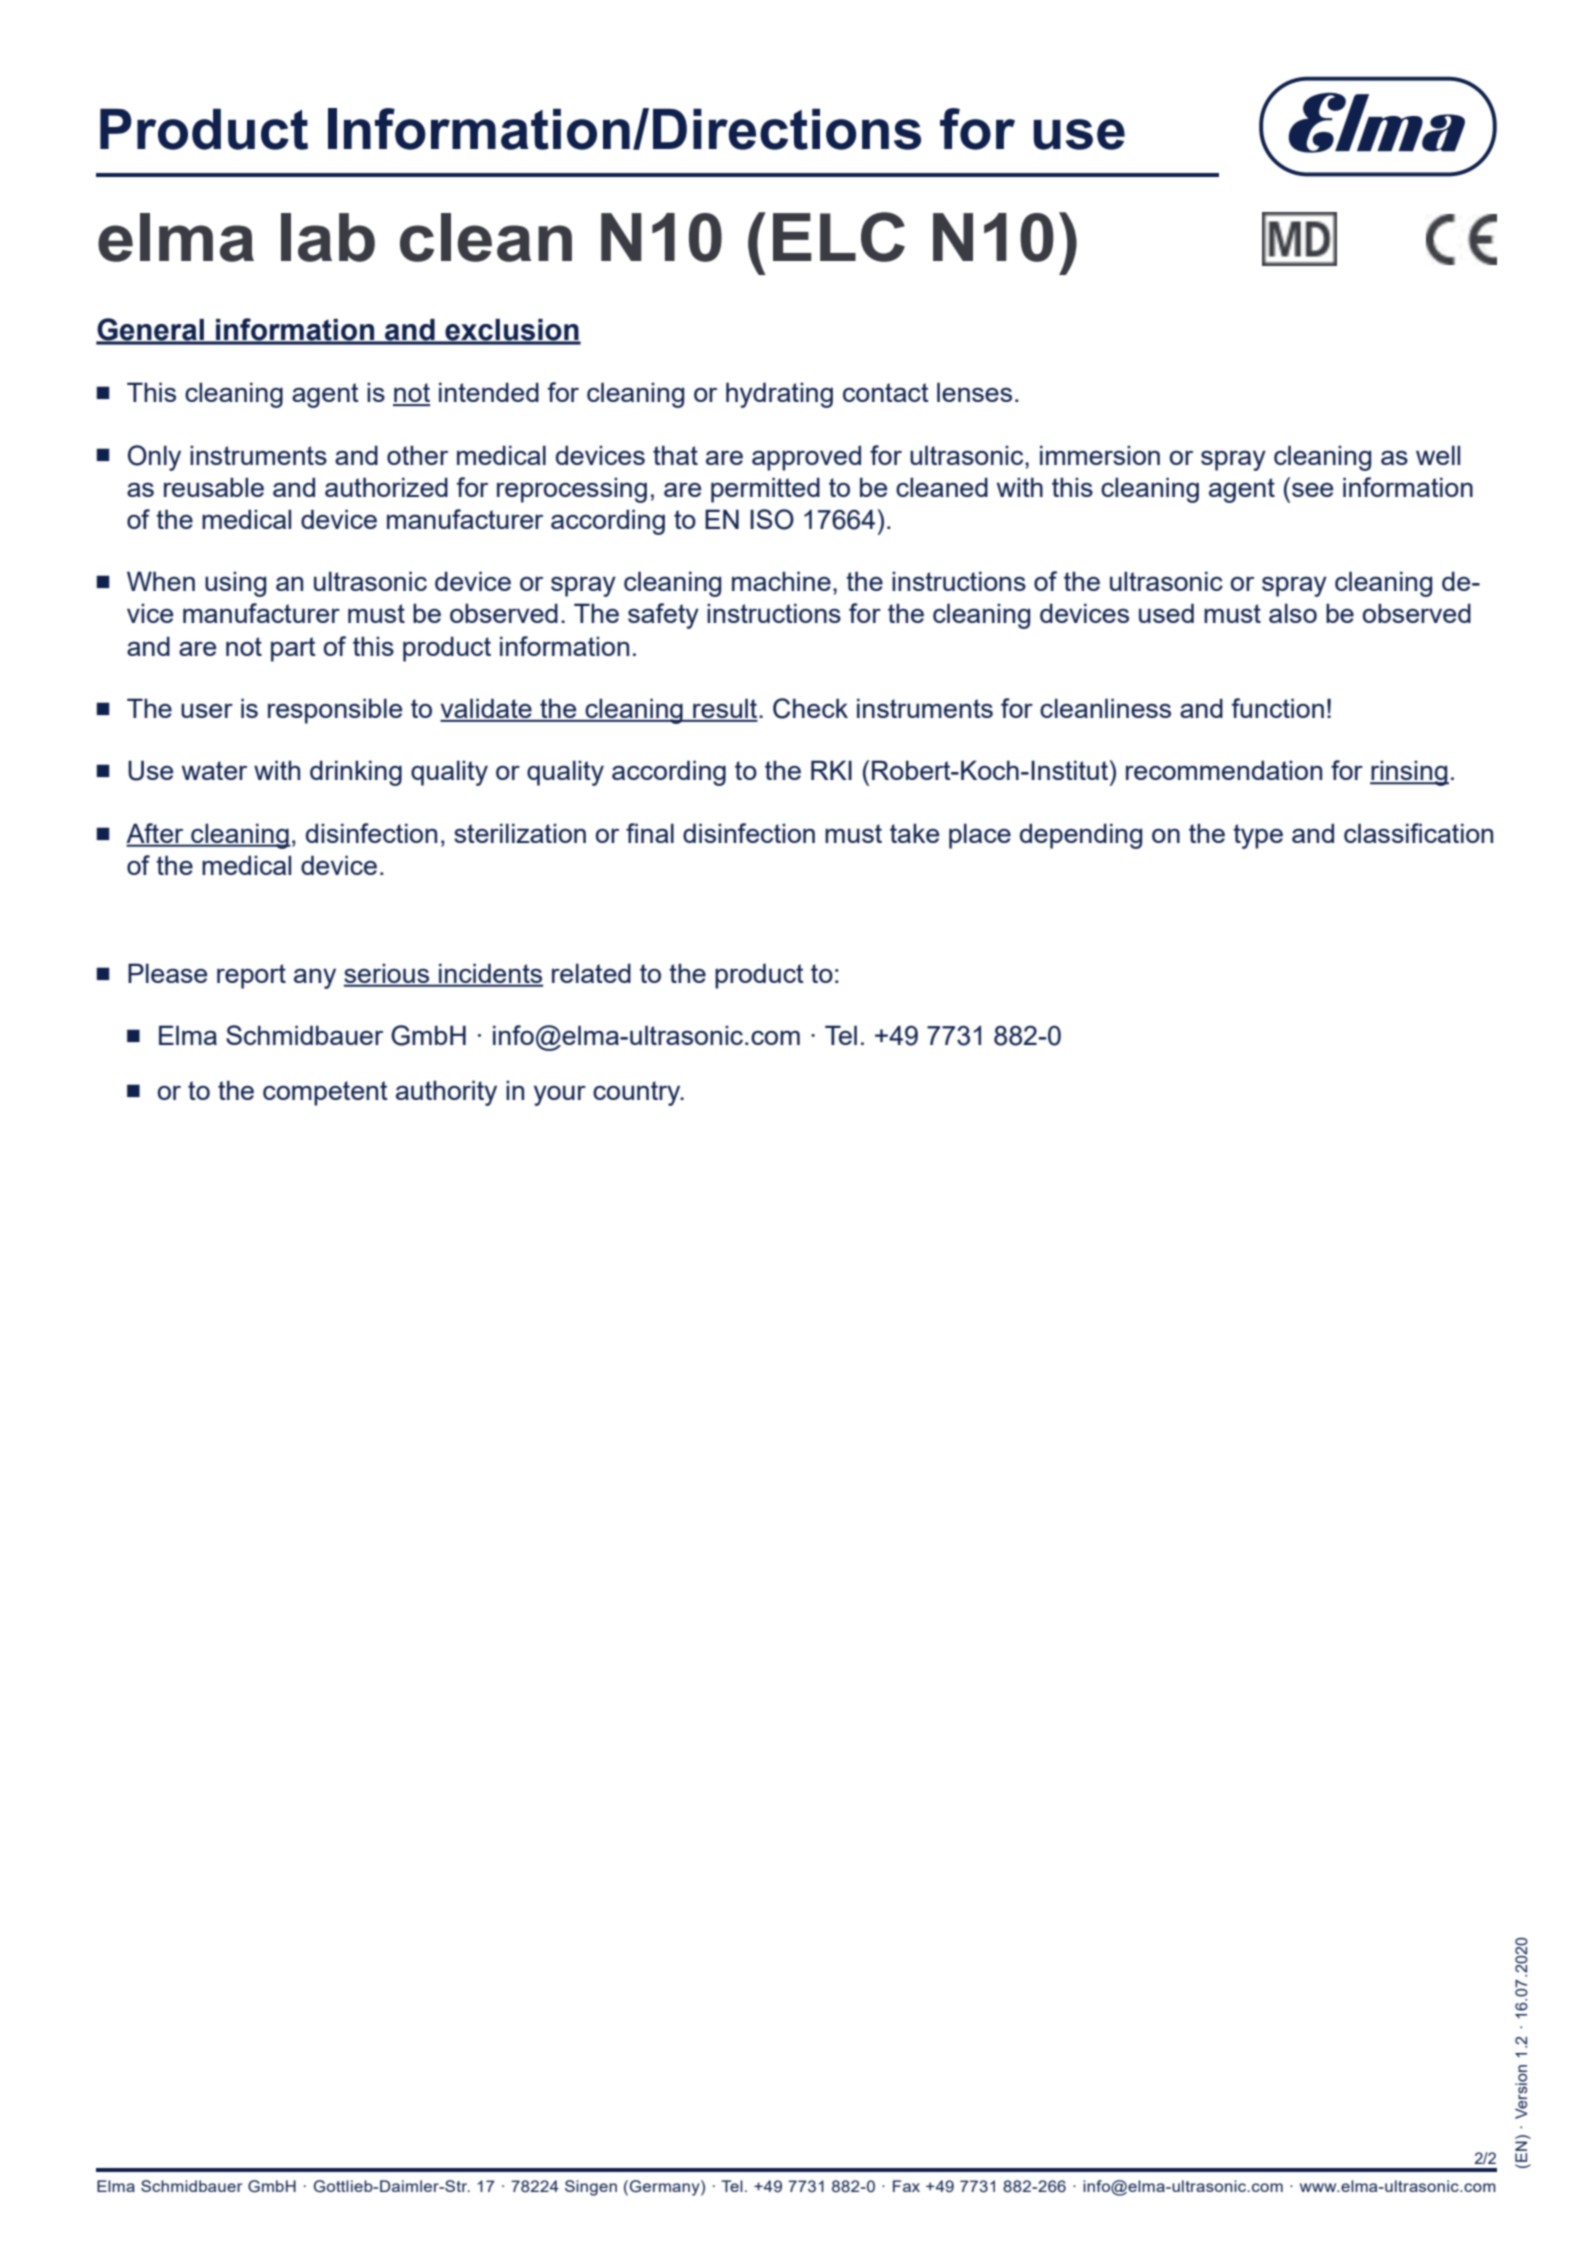 Image resolution: width=1593 pixels, height=2252 pixels. Describe the element at coordinates (1312, 490) in the screenshot. I see `see` at that location.
